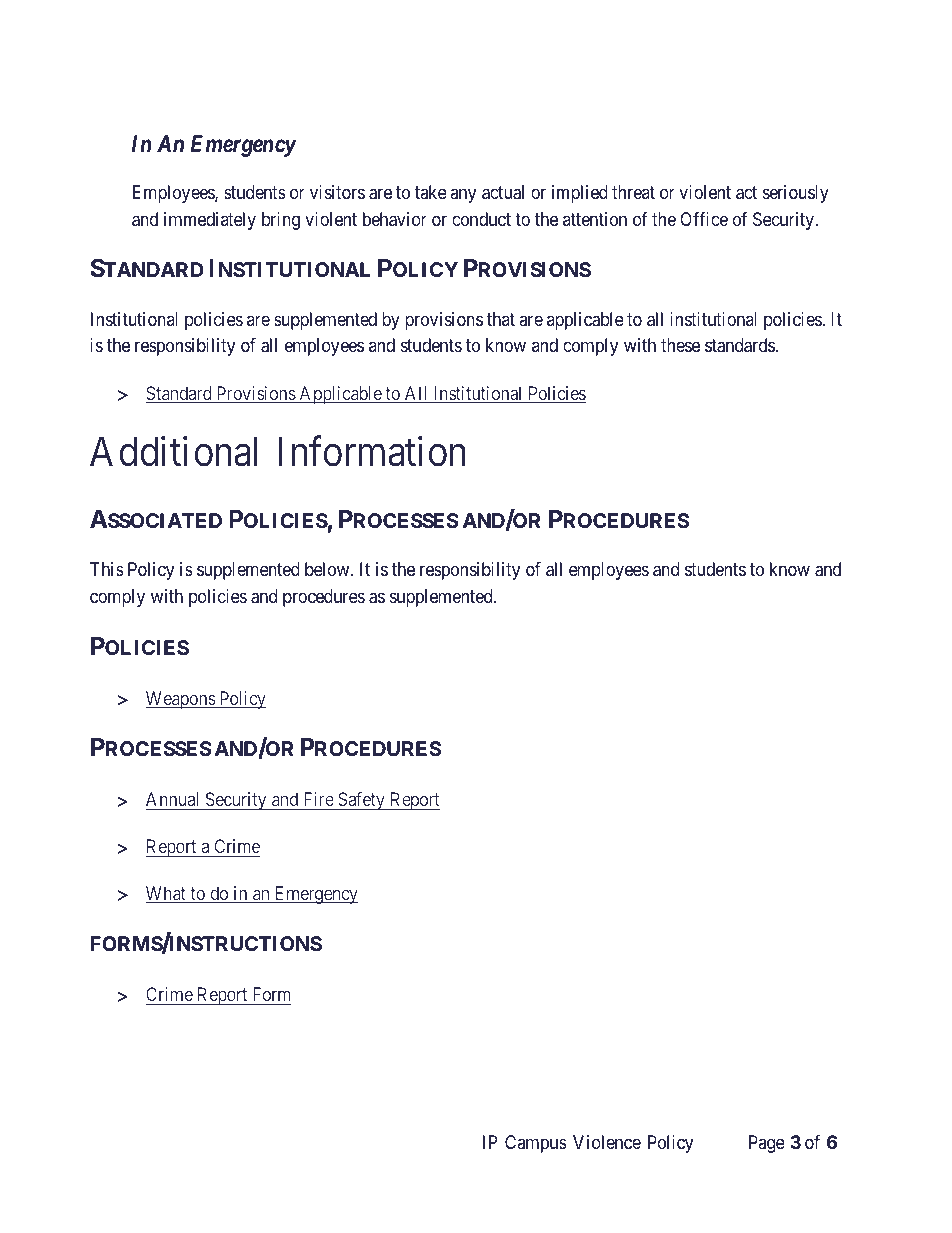  Describe the element at coordinates (181, 700) in the screenshot. I see `Weapons` at that location.
